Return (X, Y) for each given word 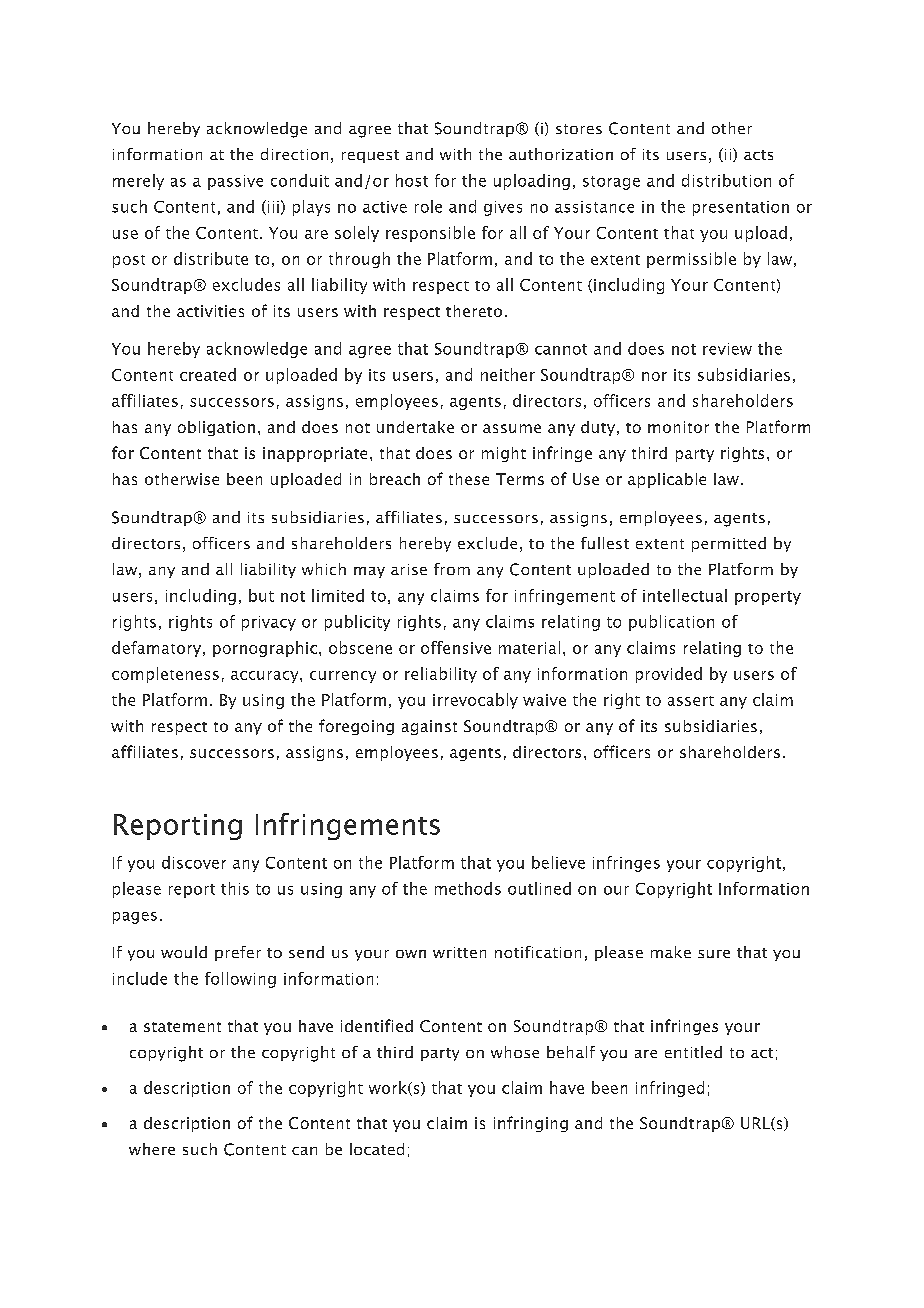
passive (235, 182)
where (152, 1149)
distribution (726, 180)
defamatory (156, 649)
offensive (456, 647)
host (412, 180)
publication (671, 623)
